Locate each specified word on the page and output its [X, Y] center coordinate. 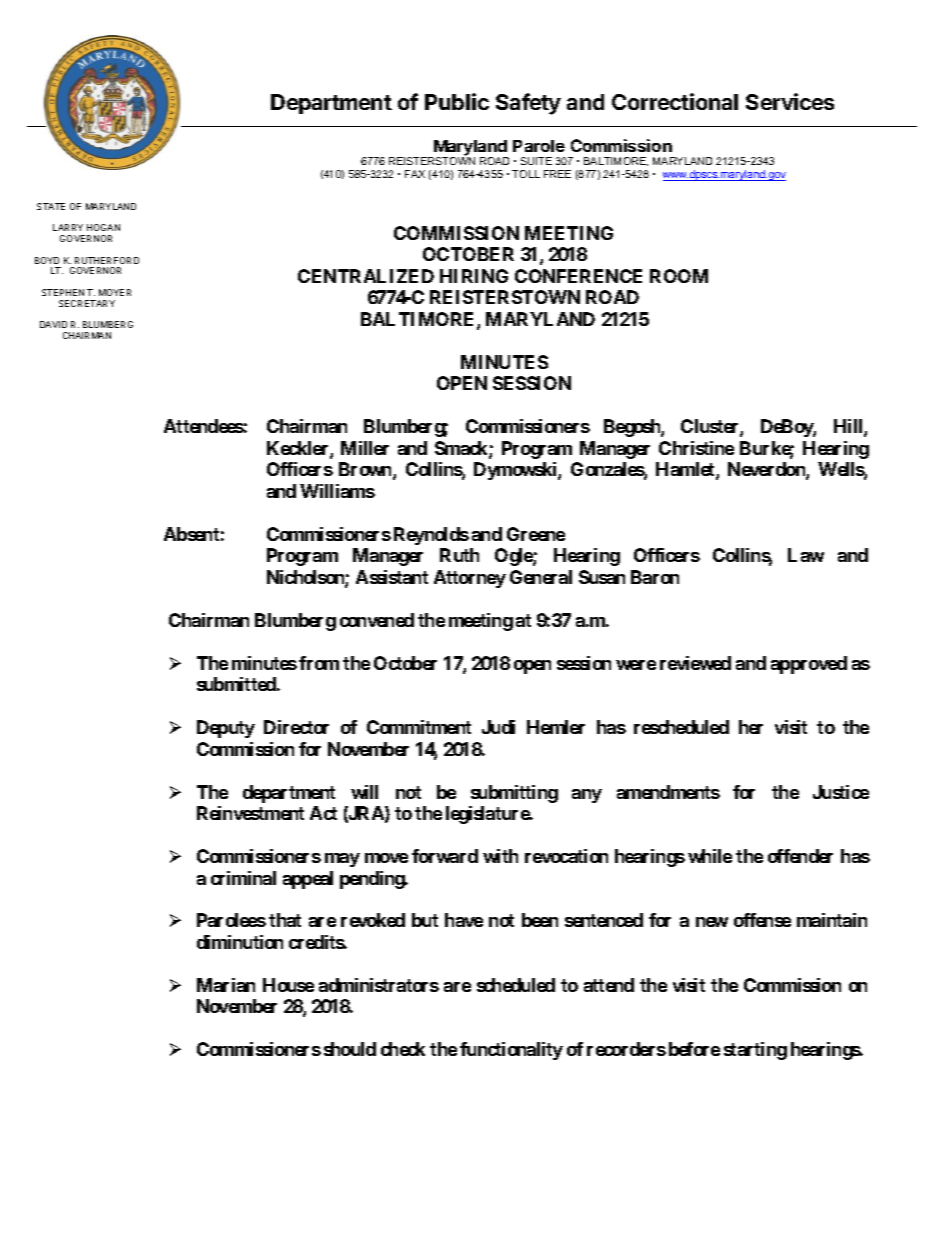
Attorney [470, 579]
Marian [226, 985]
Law [806, 555]
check [403, 1049]
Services [790, 101]
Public [457, 101]
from [319, 663]
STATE [51, 206]
